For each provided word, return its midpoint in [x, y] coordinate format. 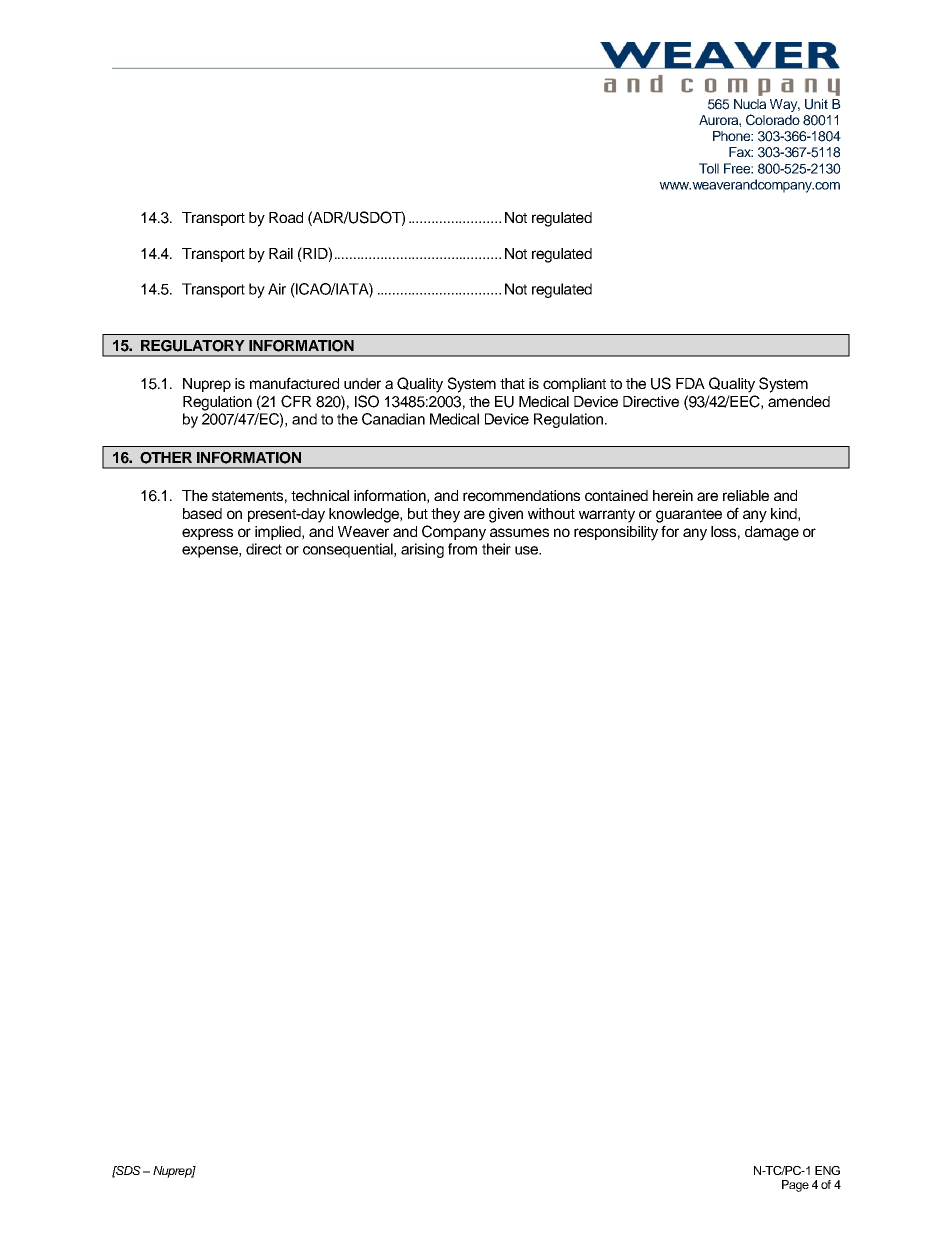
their [496, 549]
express [207, 534]
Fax [741, 152]
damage [772, 533]
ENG [827, 1170]
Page [795, 1186]
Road [286, 217]
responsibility [616, 533]
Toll [709, 168]
